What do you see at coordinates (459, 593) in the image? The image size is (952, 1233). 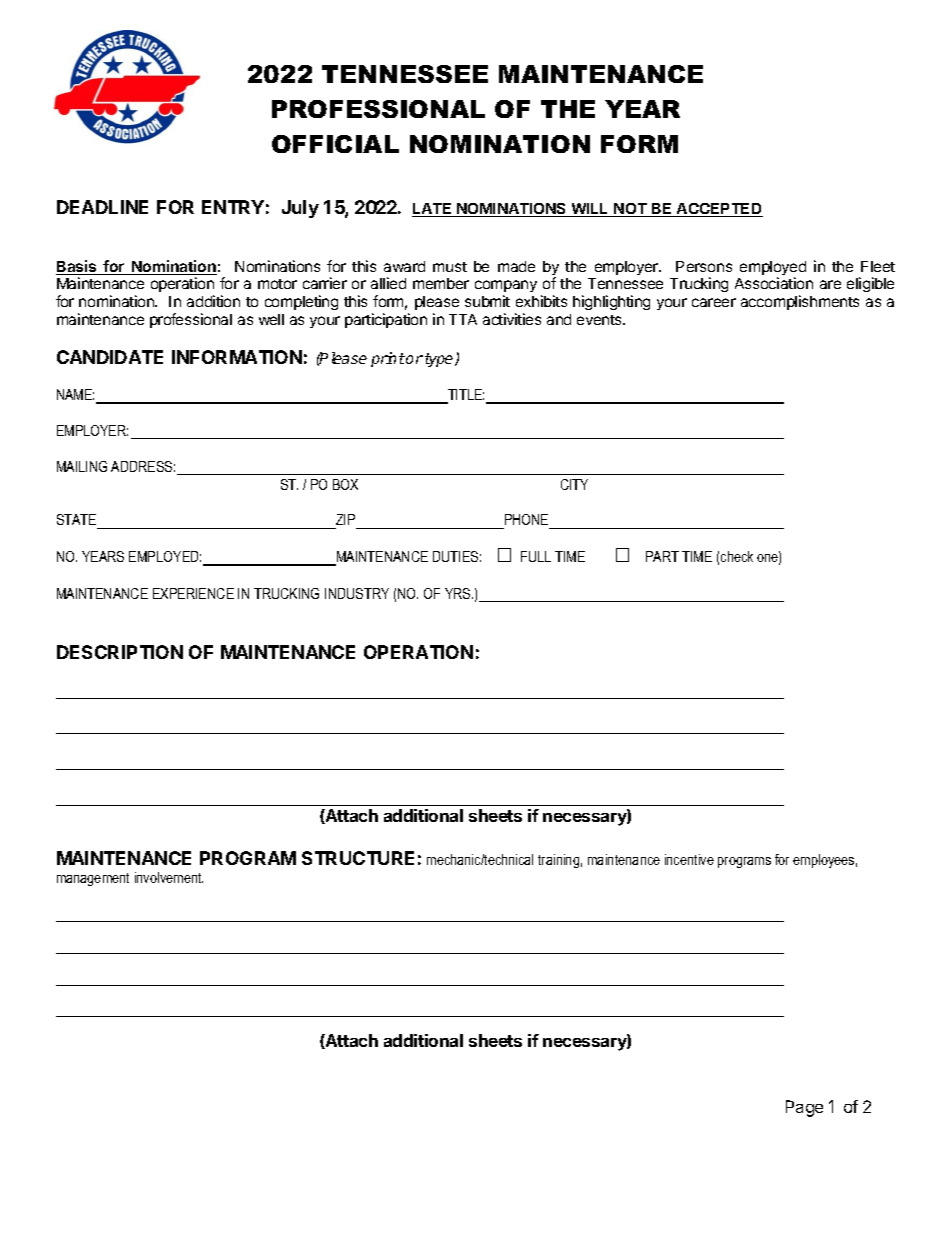 I see `YRS` at bounding box center [459, 593].
